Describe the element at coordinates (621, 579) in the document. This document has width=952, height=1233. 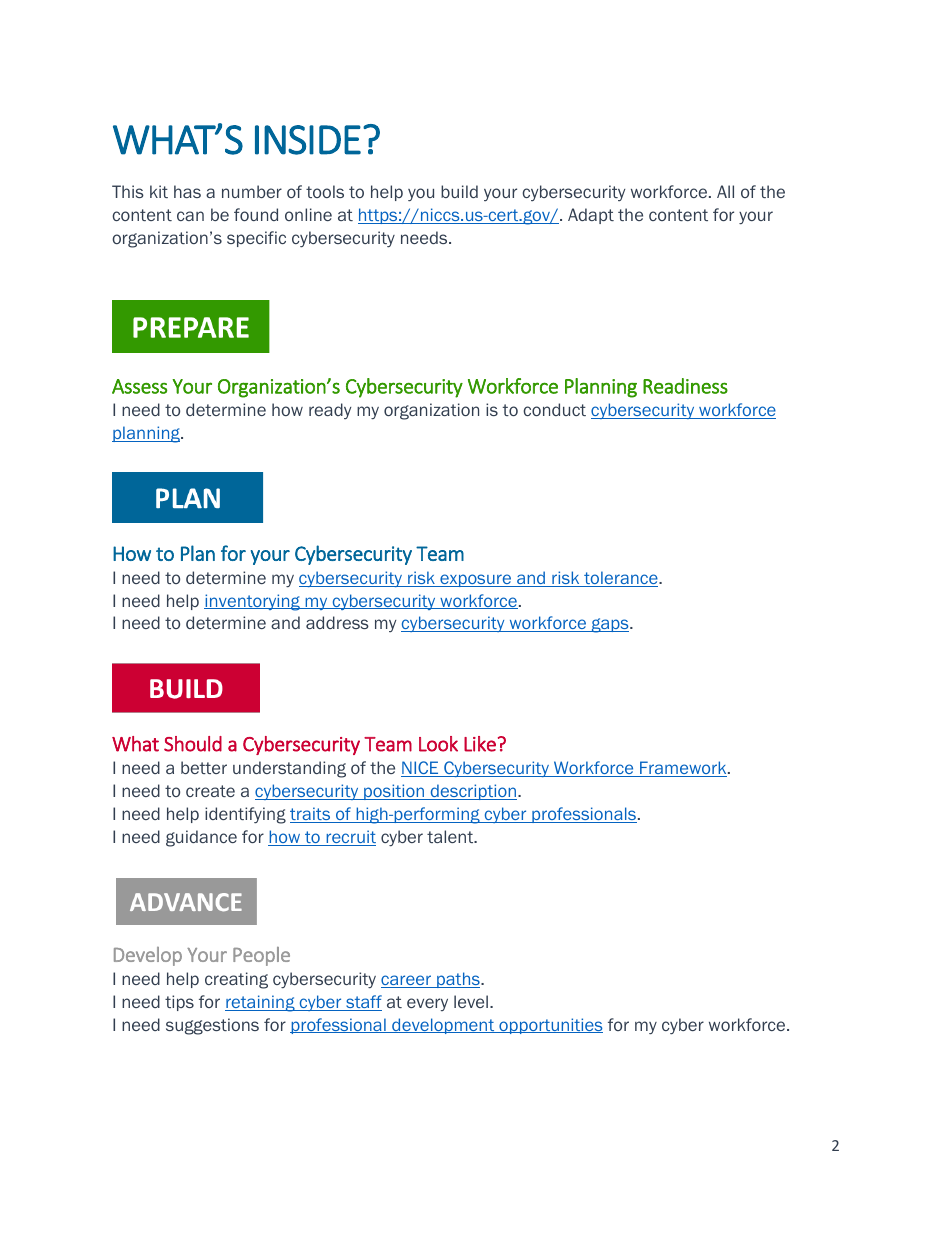
I see `tolerance` at that location.
